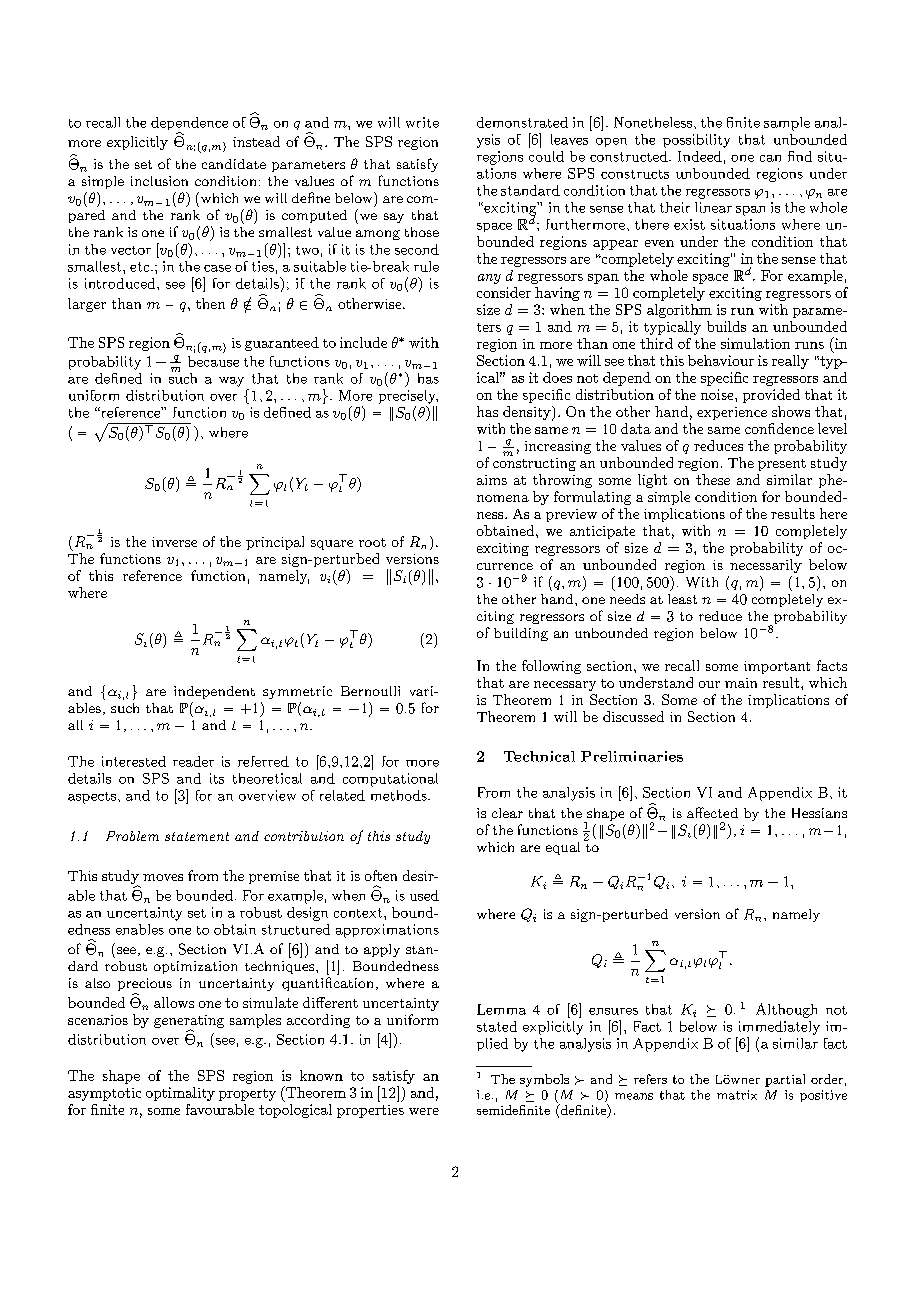 This page has height=1308, width=924. What do you see at coordinates (682, 599) in the page?
I see `least` at bounding box center [682, 599].
